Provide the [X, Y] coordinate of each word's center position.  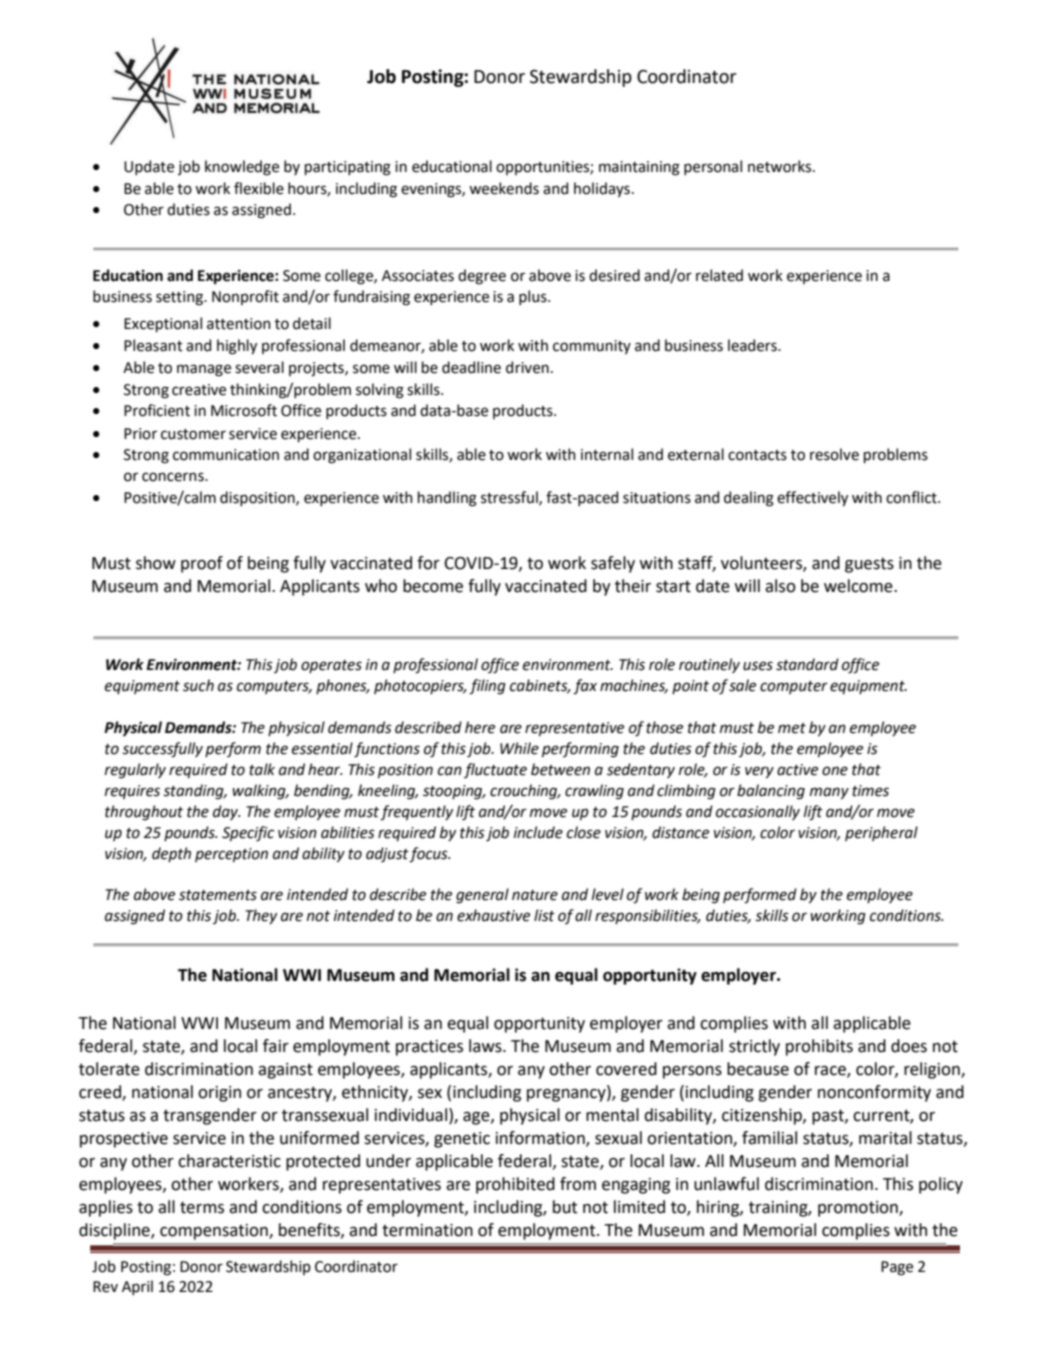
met [792, 728]
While [519, 748]
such [198, 685]
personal [713, 167]
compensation [215, 1232]
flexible [259, 188]
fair [276, 1046]
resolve [834, 454]
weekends [504, 188]
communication [226, 455]
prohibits [819, 1047]
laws [486, 1046]
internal [607, 454]
